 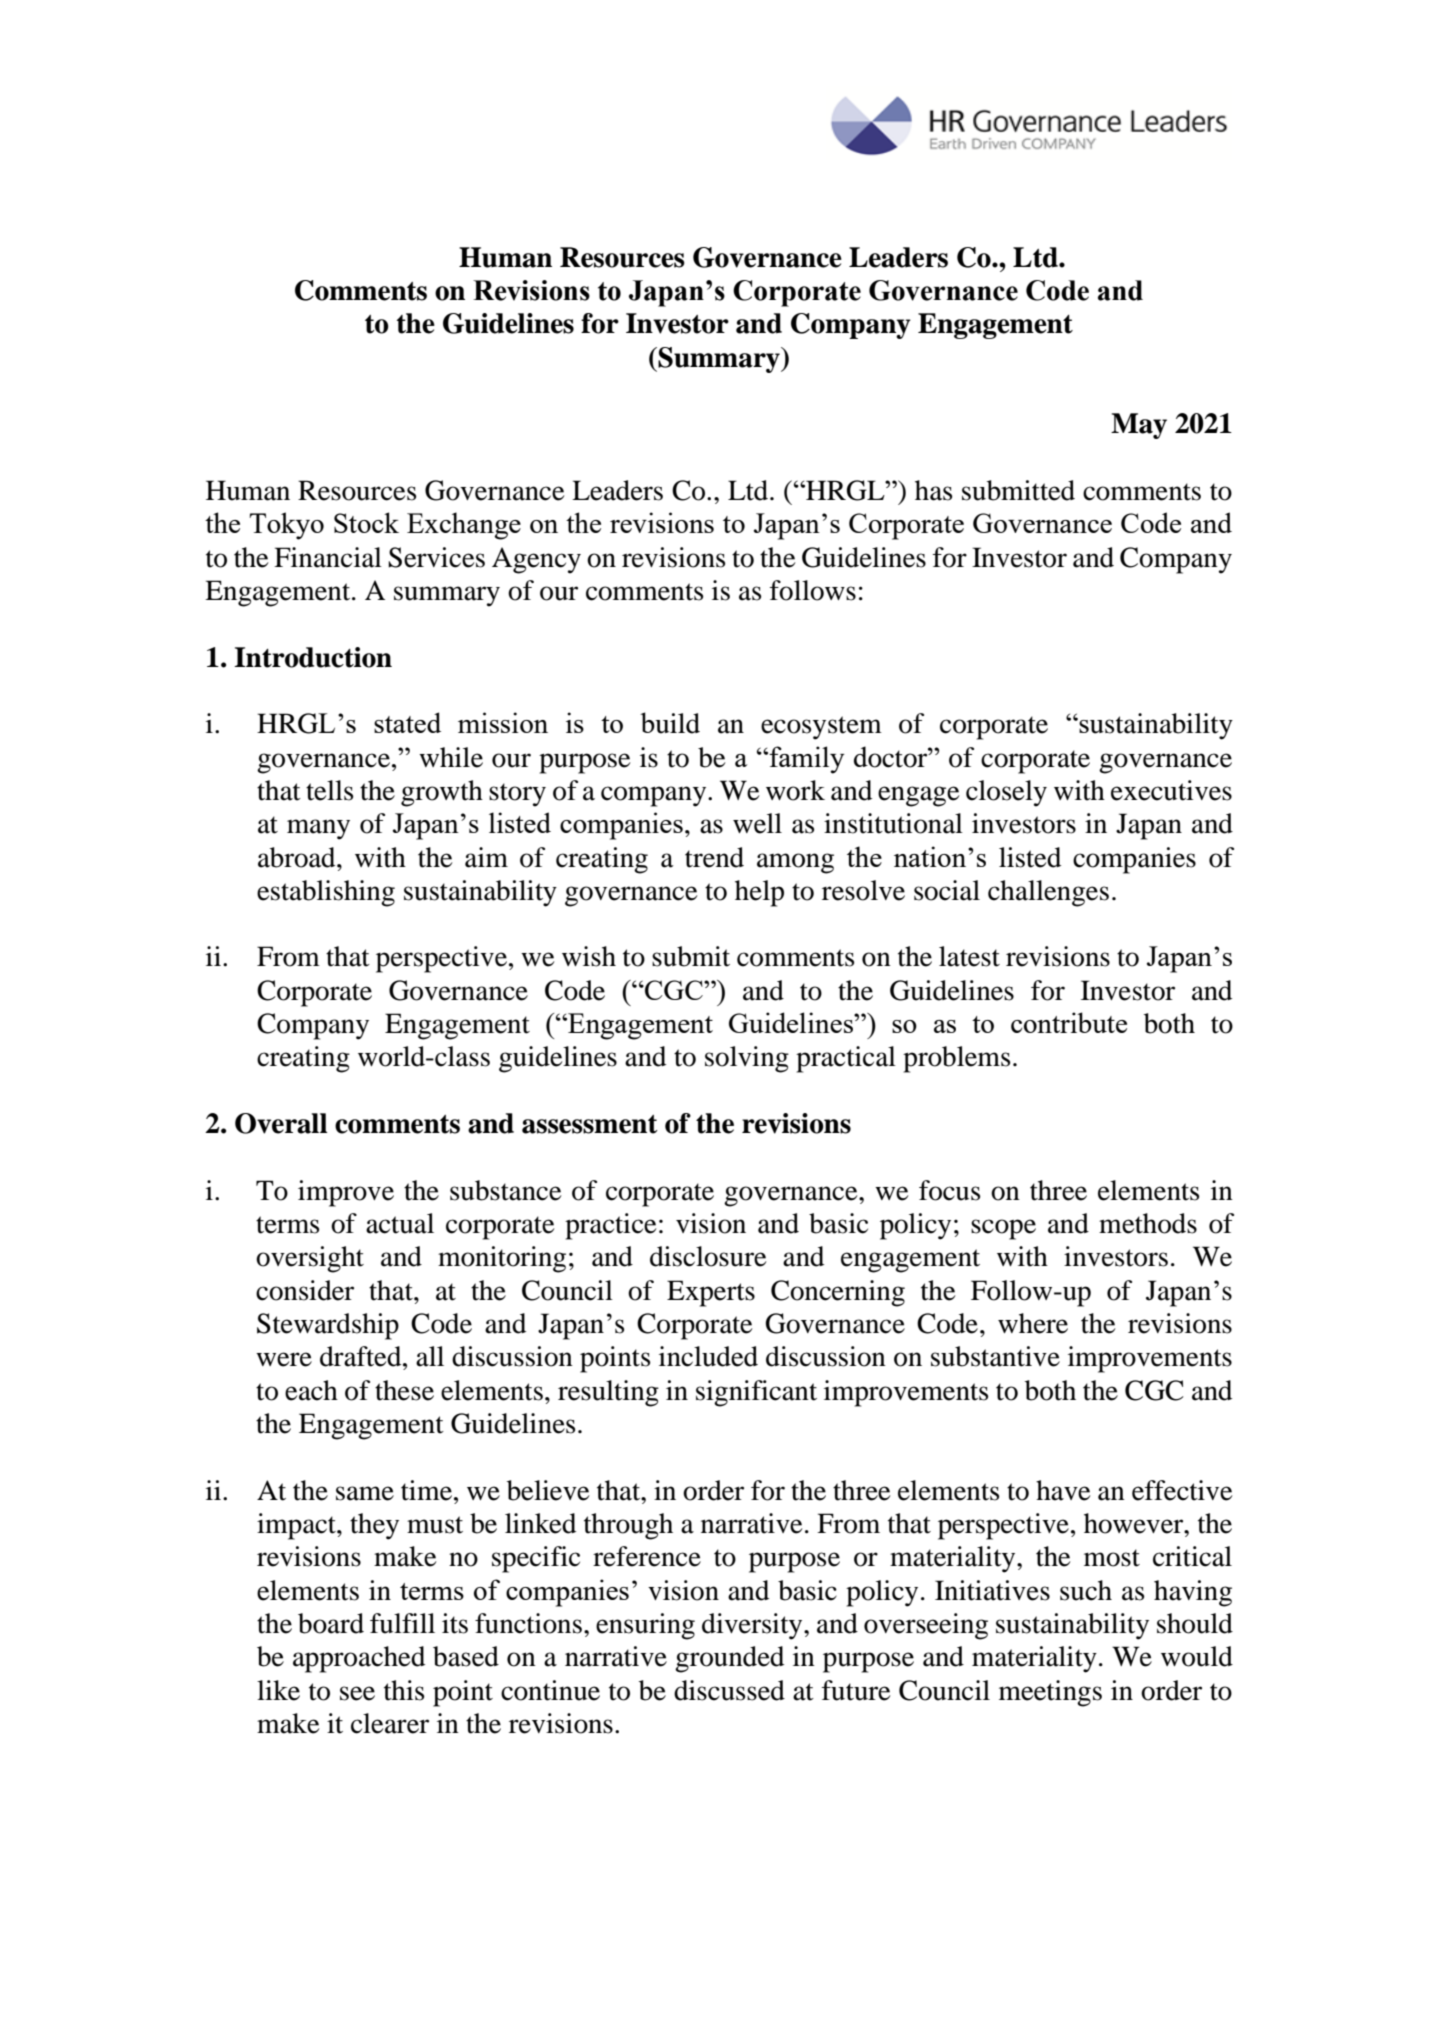 What do you see at coordinates (326, 893) in the screenshot?
I see `establishing` at bounding box center [326, 893].
